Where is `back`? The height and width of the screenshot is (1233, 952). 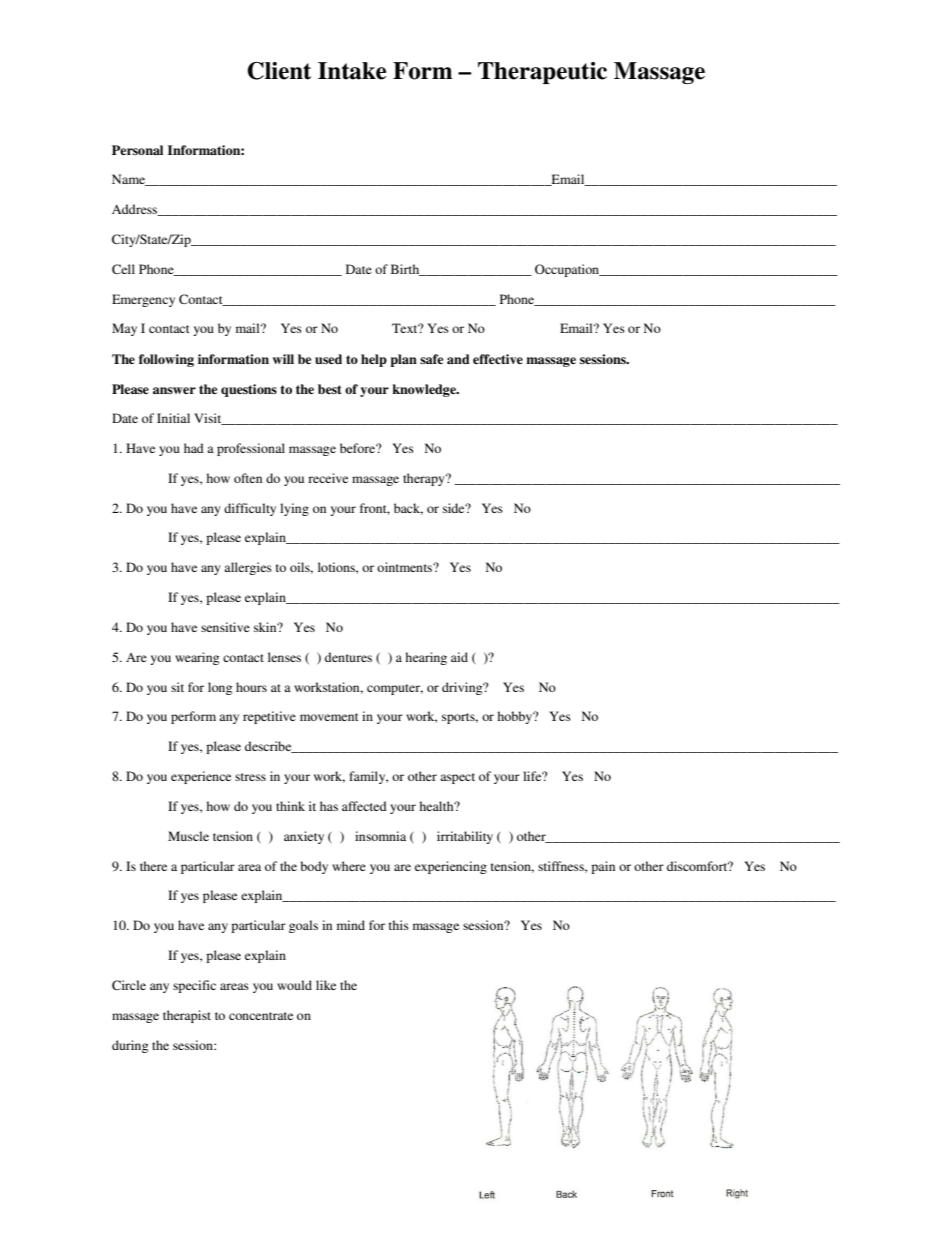 back is located at coordinates (408, 509).
